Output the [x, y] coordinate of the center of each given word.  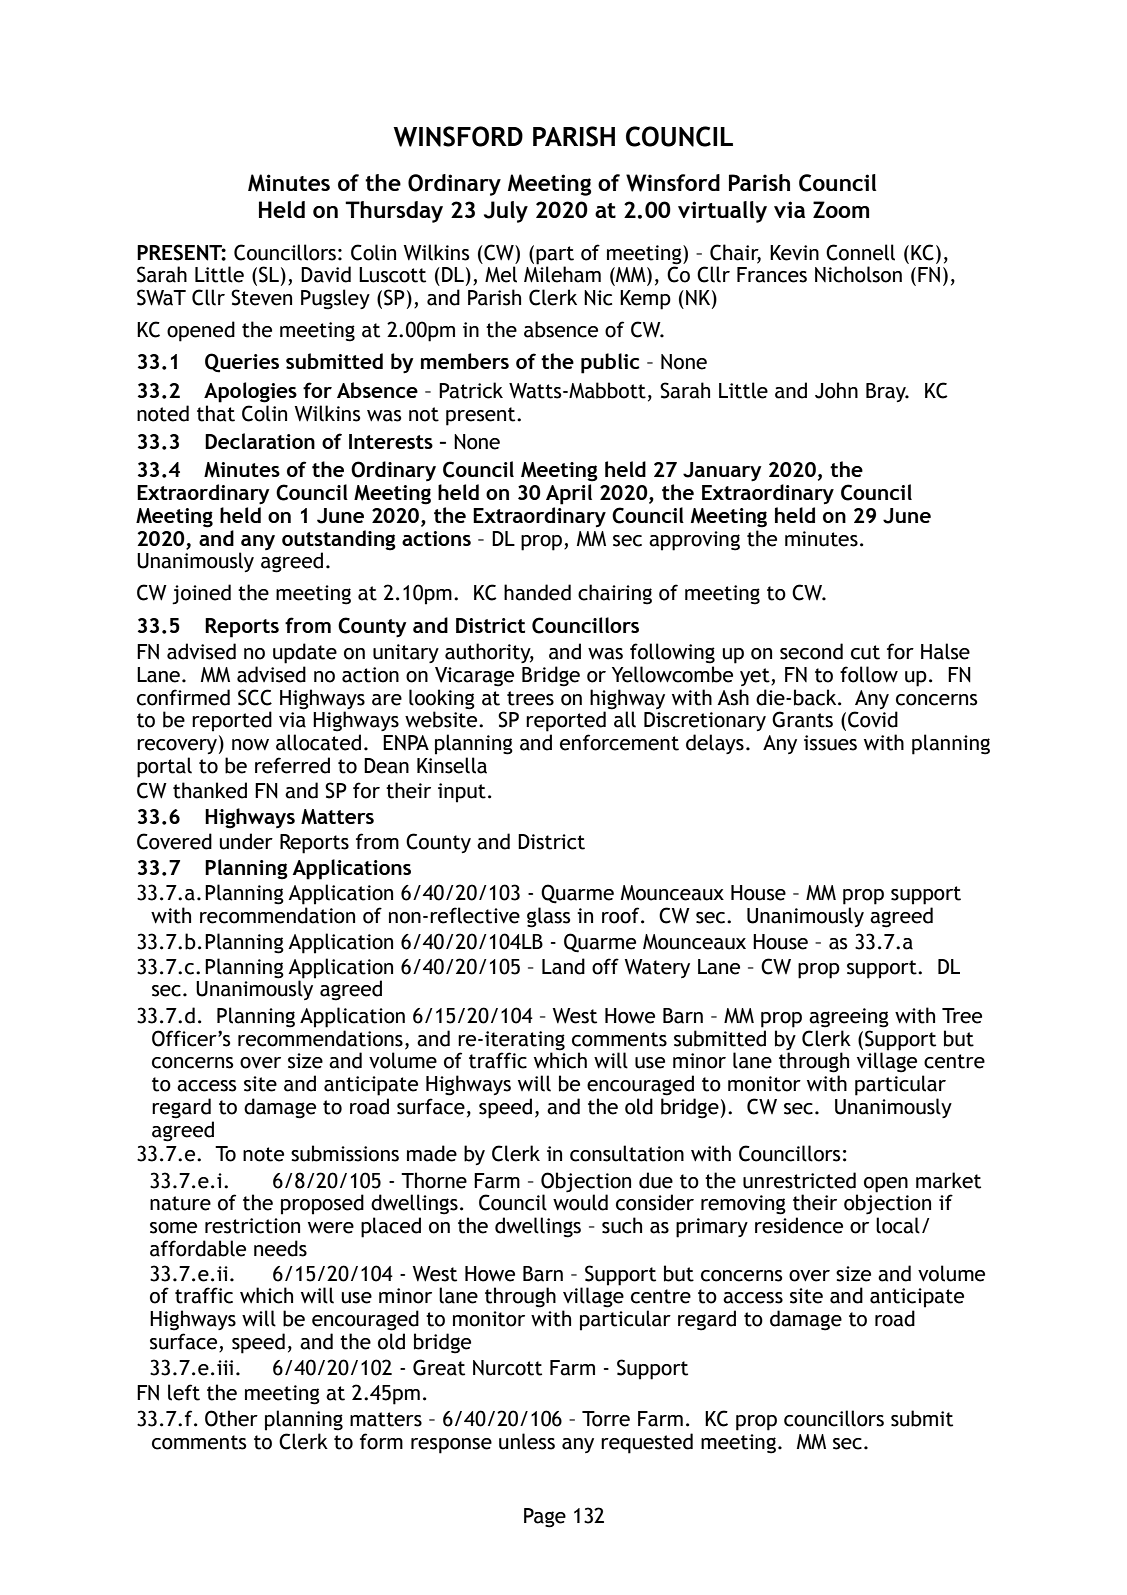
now [250, 745]
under [246, 841]
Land [563, 966]
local [898, 1225]
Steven [261, 297]
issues [830, 743]
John [836, 390]
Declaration [260, 441]
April [569, 494]
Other [231, 1418]
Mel [501, 274]
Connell [860, 252]
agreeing [849, 1018]
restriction [252, 1226]
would [580, 1202]
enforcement [619, 742]
